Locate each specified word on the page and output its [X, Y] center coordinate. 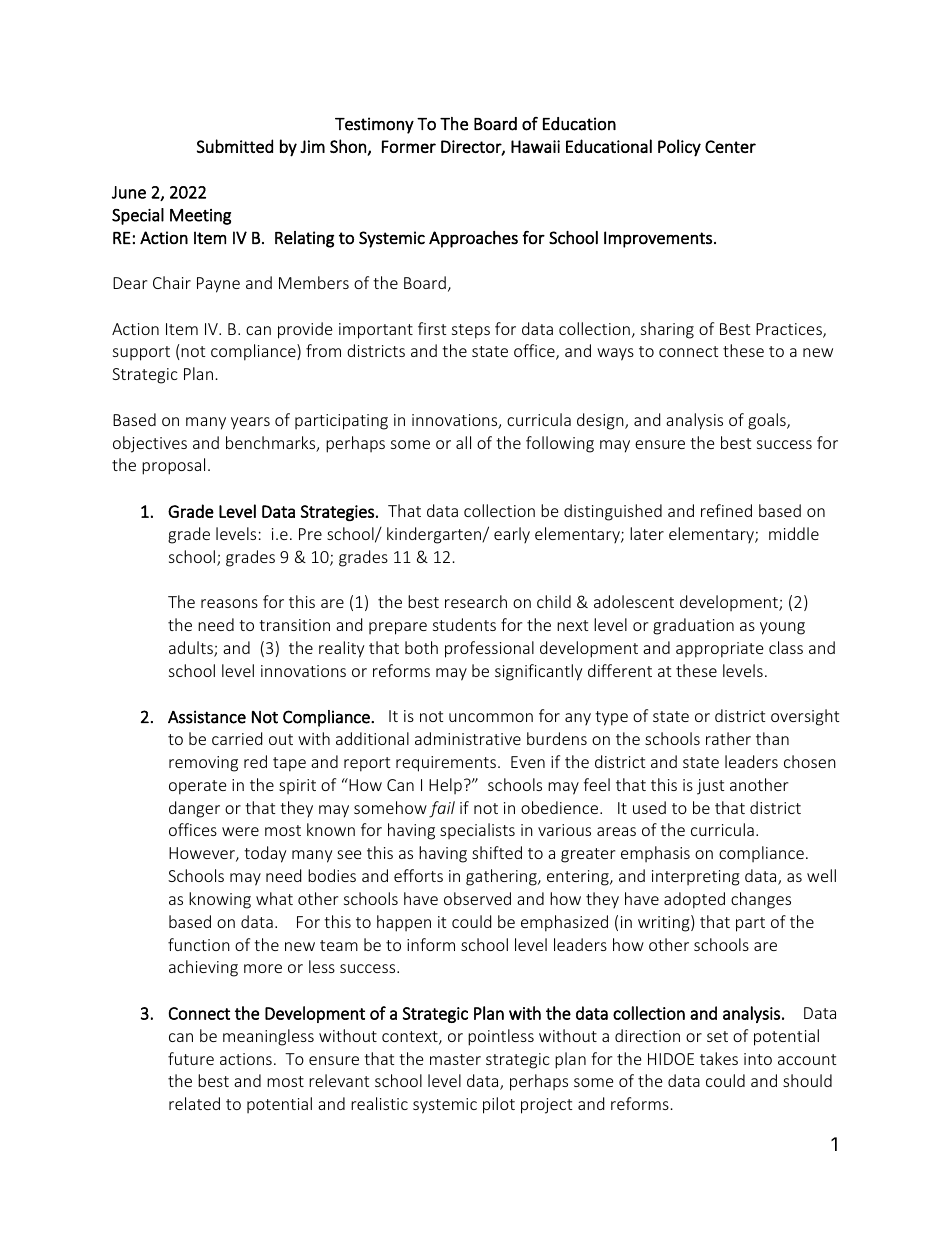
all [463, 442]
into [758, 1059]
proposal [173, 466]
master [455, 1059]
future [191, 1058]
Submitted [235, 146]
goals [768, 421]
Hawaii [535, 146]
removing [203, 764]
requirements [446, 764]
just [710, 787]
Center [730, 146]
